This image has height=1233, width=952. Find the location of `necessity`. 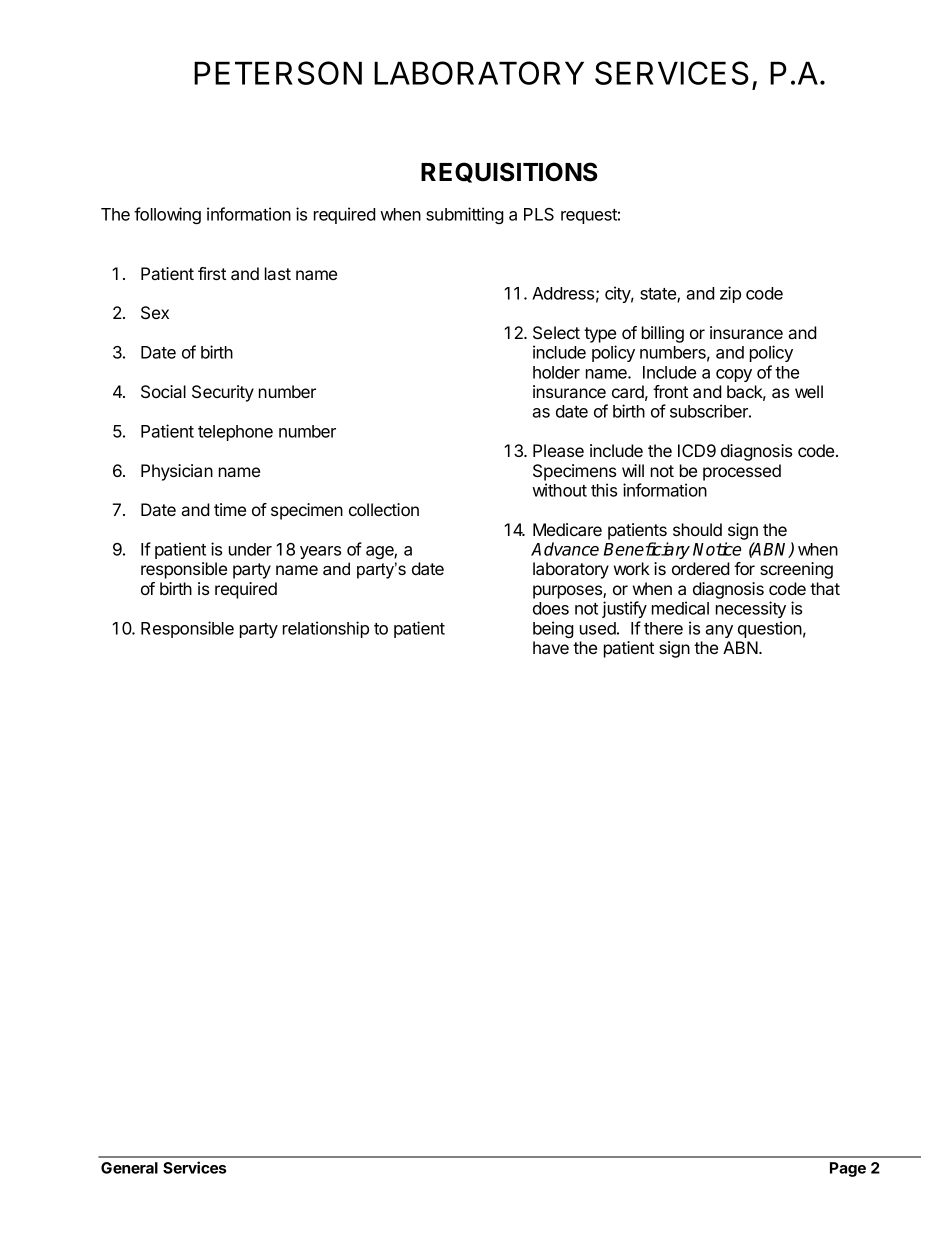

necessity is located at coordinates (751, 609).
